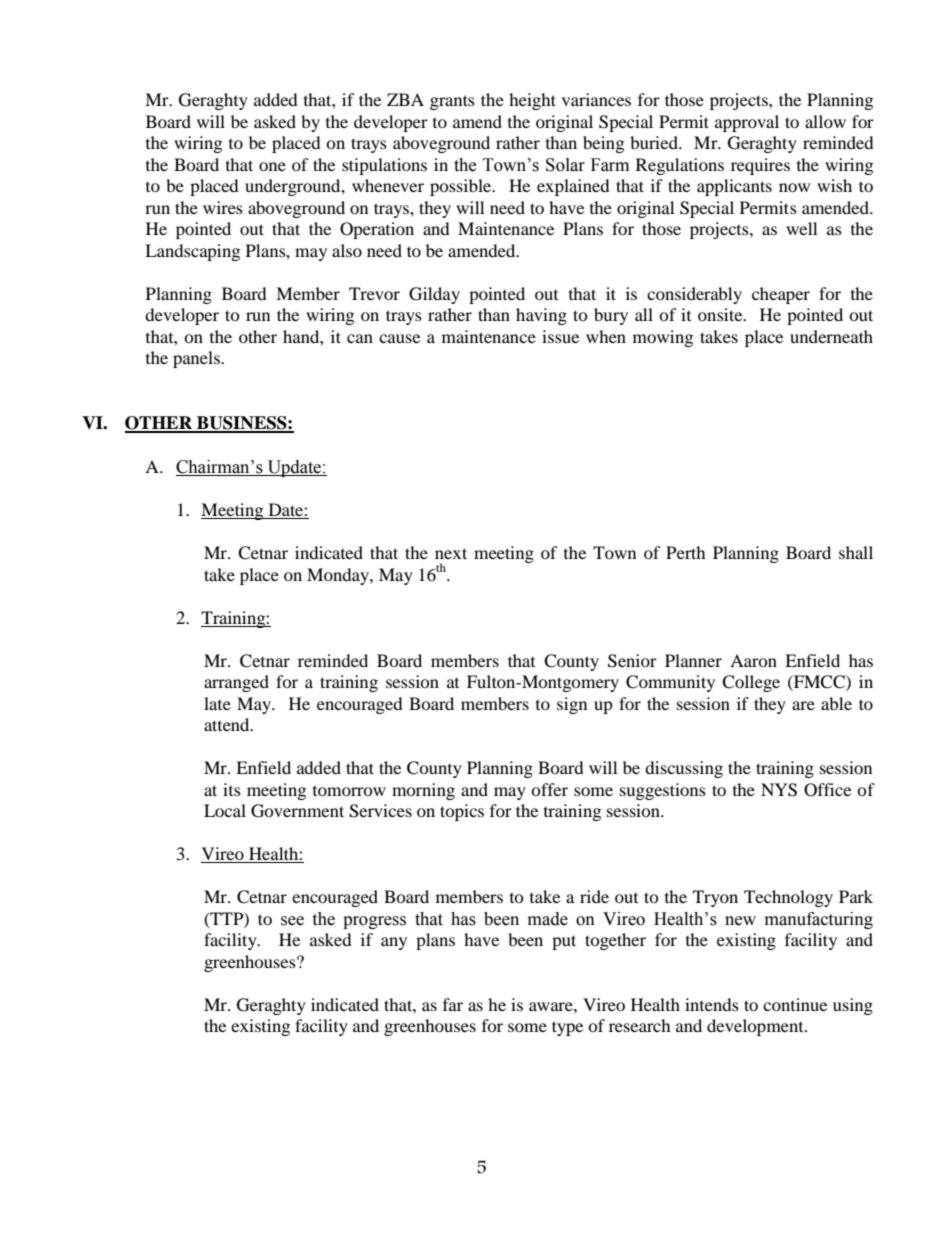 The height and width of the screenshot is (1233, 952). Describe the element at coordinates (572, 705) in the screenshot. I see `sign` at that location.
